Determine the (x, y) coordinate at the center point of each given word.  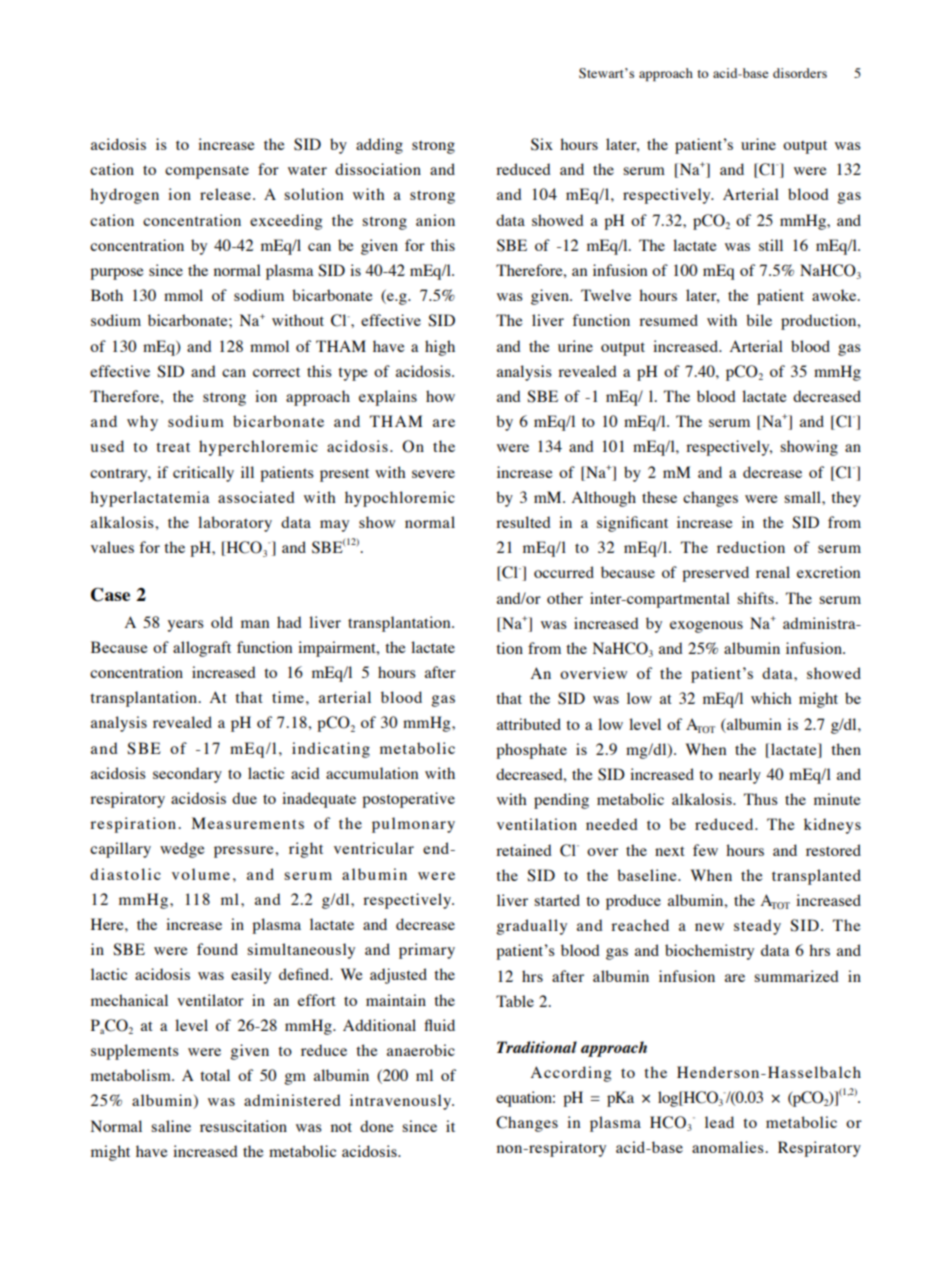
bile (759, 320)
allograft (202, 649)
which (771, 698)
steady (757, 927)
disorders (800, 73)
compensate (207, 172)
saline (171, 1126)
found (217, 949)
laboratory (235, 524)
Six (542, 144)
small (803, 497)
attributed (529, 724)
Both (107, 295)
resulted (523, 522)
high (440, 348)
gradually (531, 927)
